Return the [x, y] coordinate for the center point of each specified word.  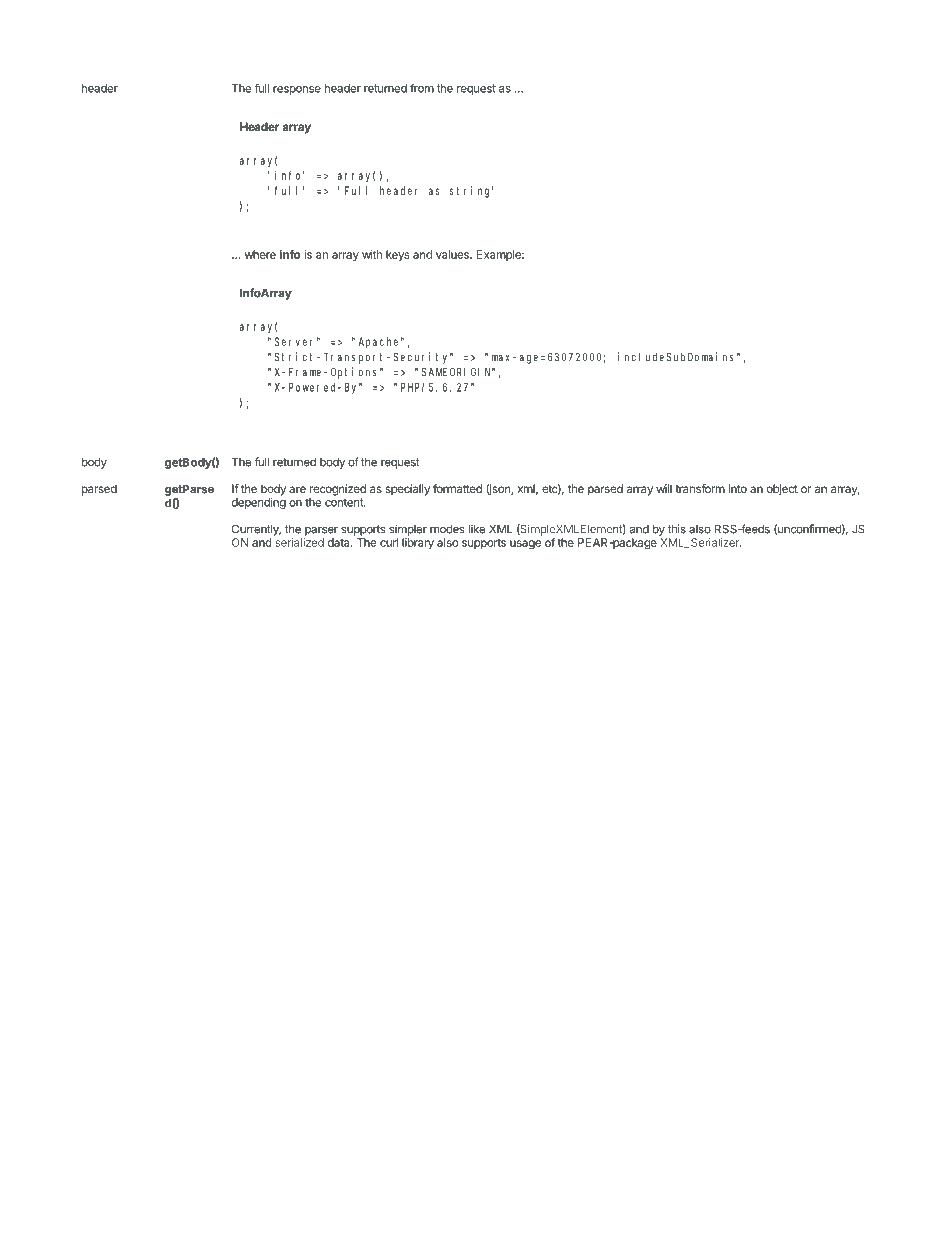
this [677, 529]
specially [408, 490]
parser [321, 531]
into [738, 488]
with [372, 254]
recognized [338, 490]
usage [525, 545]
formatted [457, 488]
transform [700, 488]
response [297, 90]
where [260, 254]
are [297, 489]
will [664, 488]
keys [397, 255]
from [422, 88]
